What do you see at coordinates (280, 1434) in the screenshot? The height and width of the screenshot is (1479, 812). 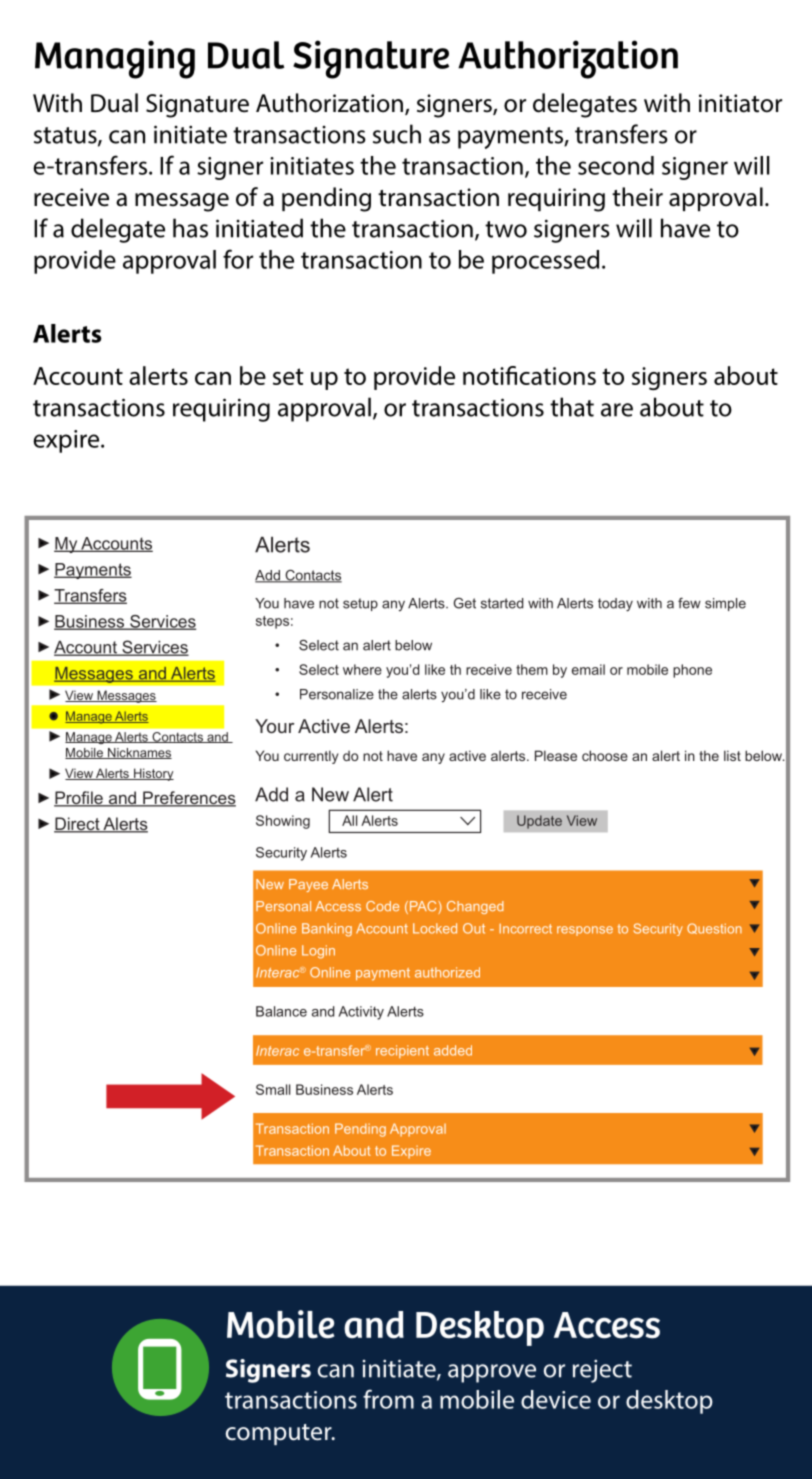 I see `computer` at bounding box center [280, 1434].
